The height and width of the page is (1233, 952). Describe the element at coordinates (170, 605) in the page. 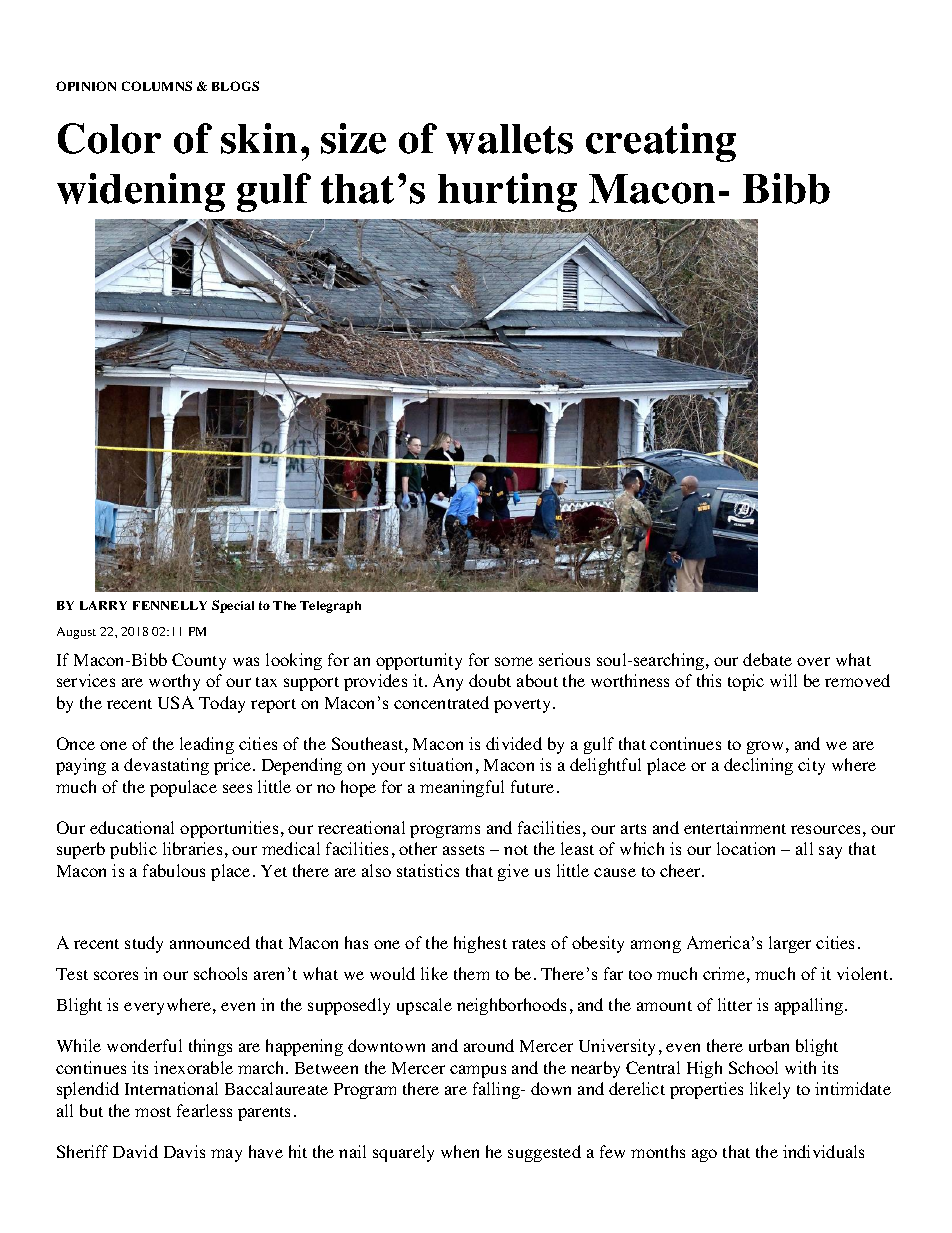

I see `FENNELLY` at that location.
